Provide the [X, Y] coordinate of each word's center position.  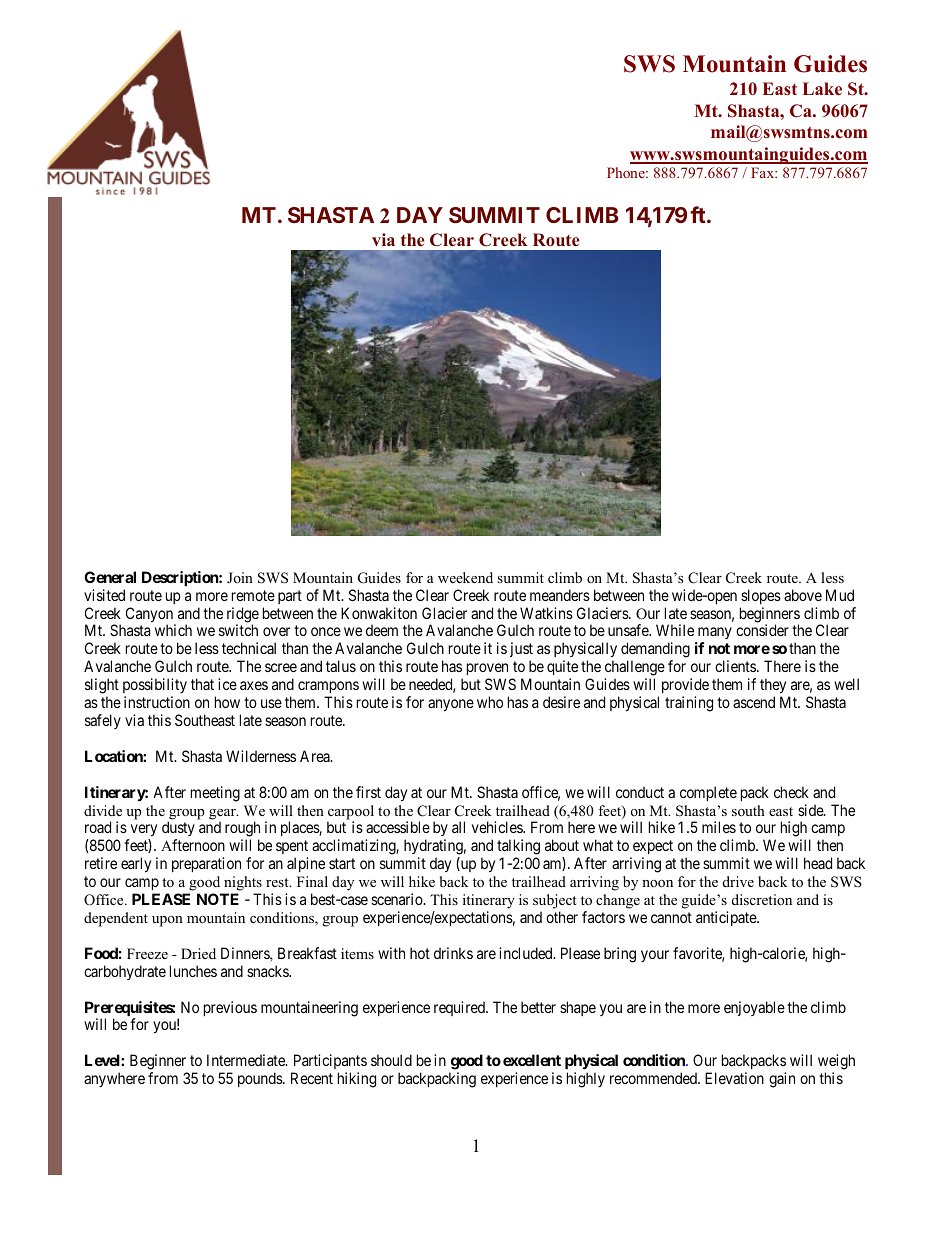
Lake [822, 89]
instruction [157, 702]
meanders [560, 595]
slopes [761, 596]
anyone [451, 705]
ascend [754, 702]
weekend [465, 577]
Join [240, 577]
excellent [532, 1060]
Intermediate [247, 1060]
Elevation [734, 1078]
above [803, 595]
